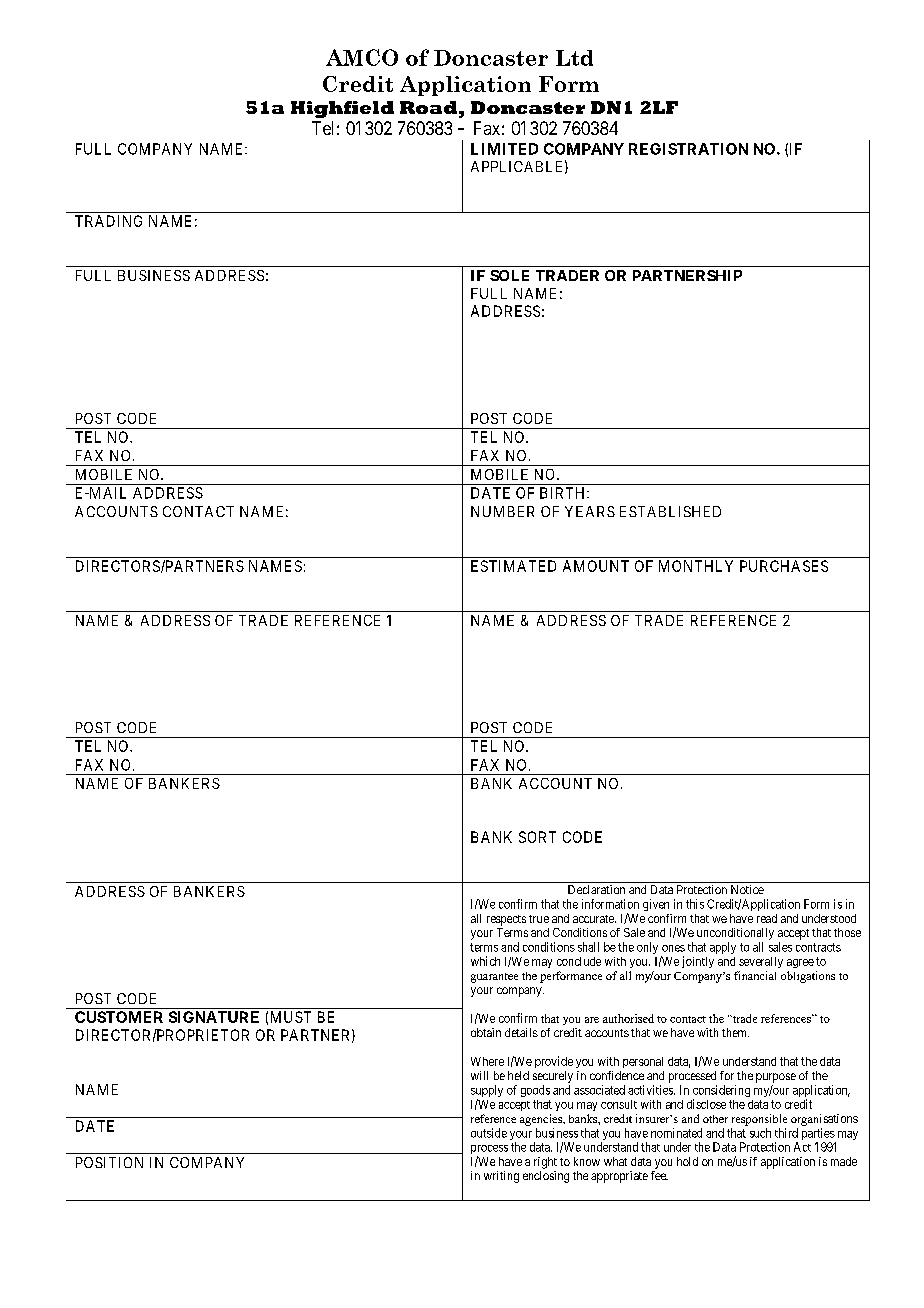  I want to click on Notice, so click(747, 889).
